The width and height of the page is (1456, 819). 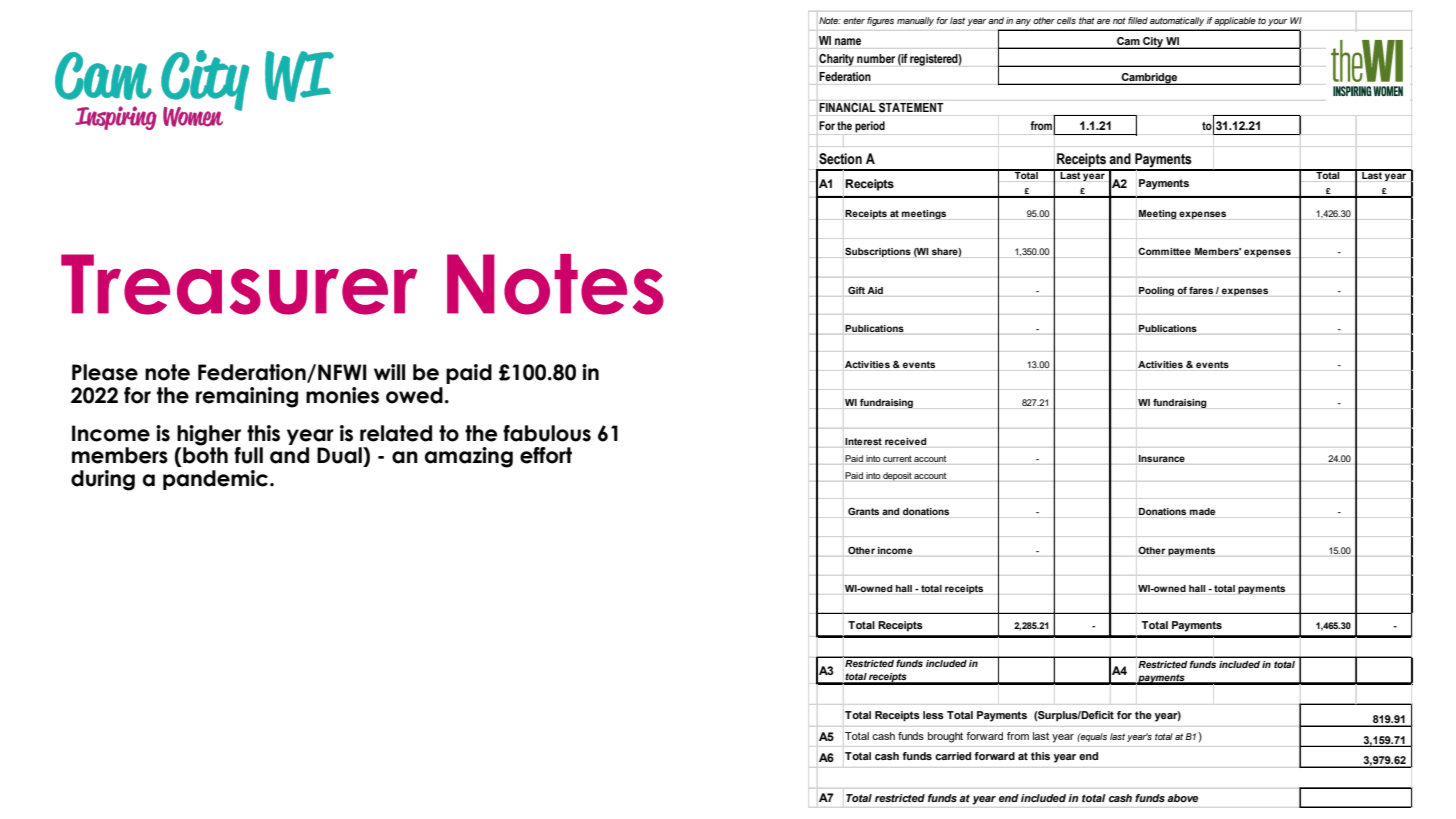 I want to click on Subscriptions, so click(x=878, y=252).
